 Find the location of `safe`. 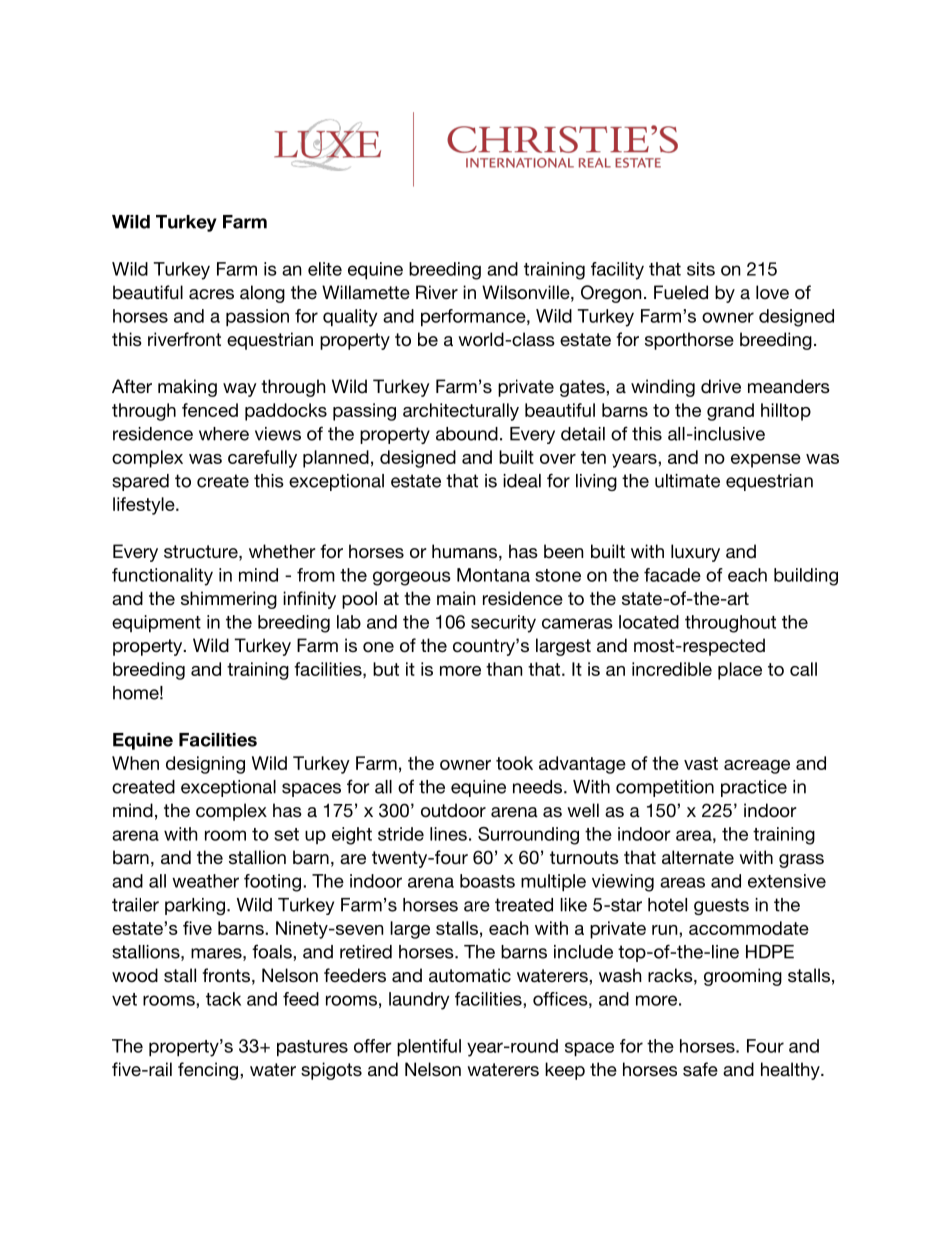

safe is located at coordinates (700, 1069).
